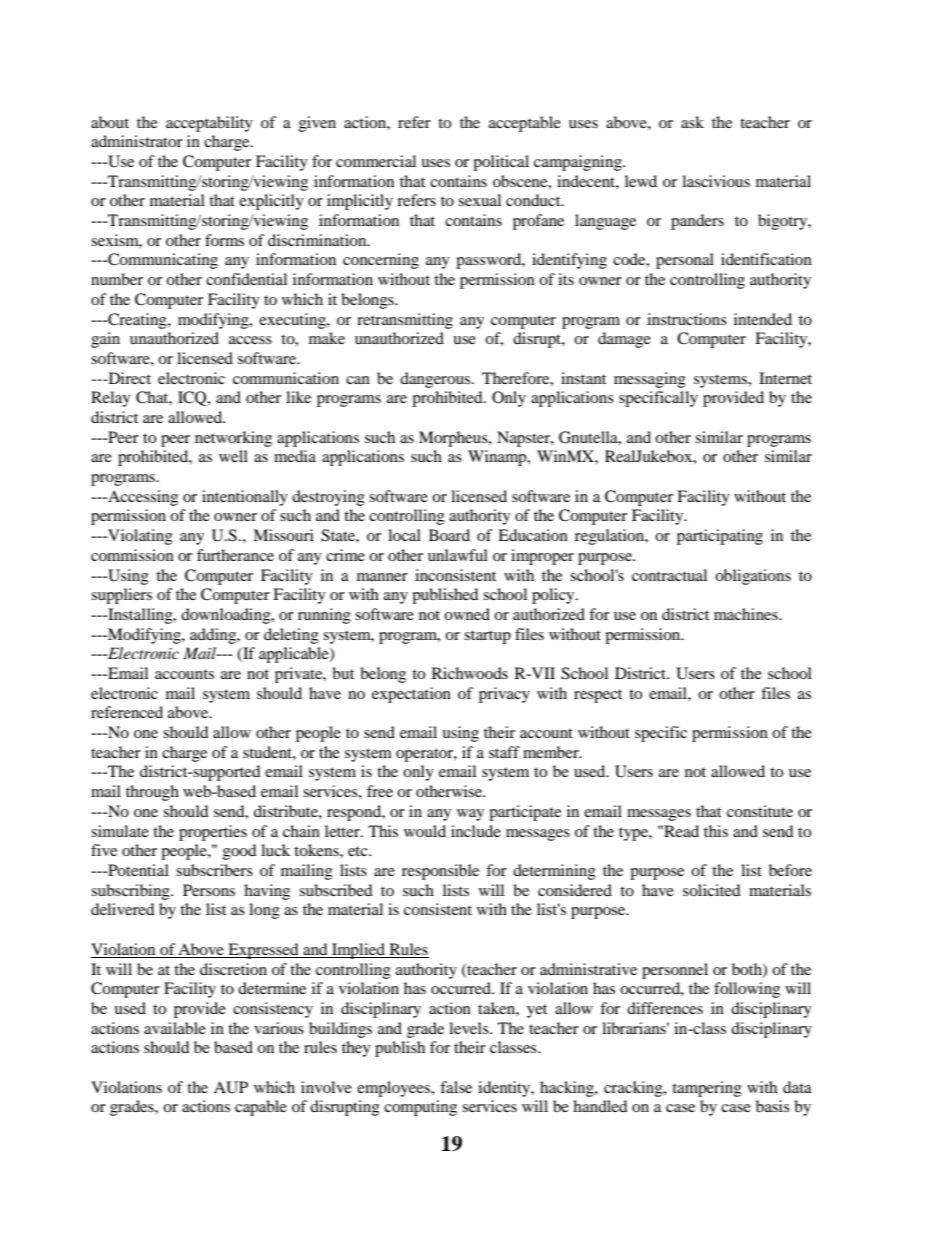 Image resolution: width=952 pixels, height=1233 pixels. I want to click on lascivious, so click(716, 181).
